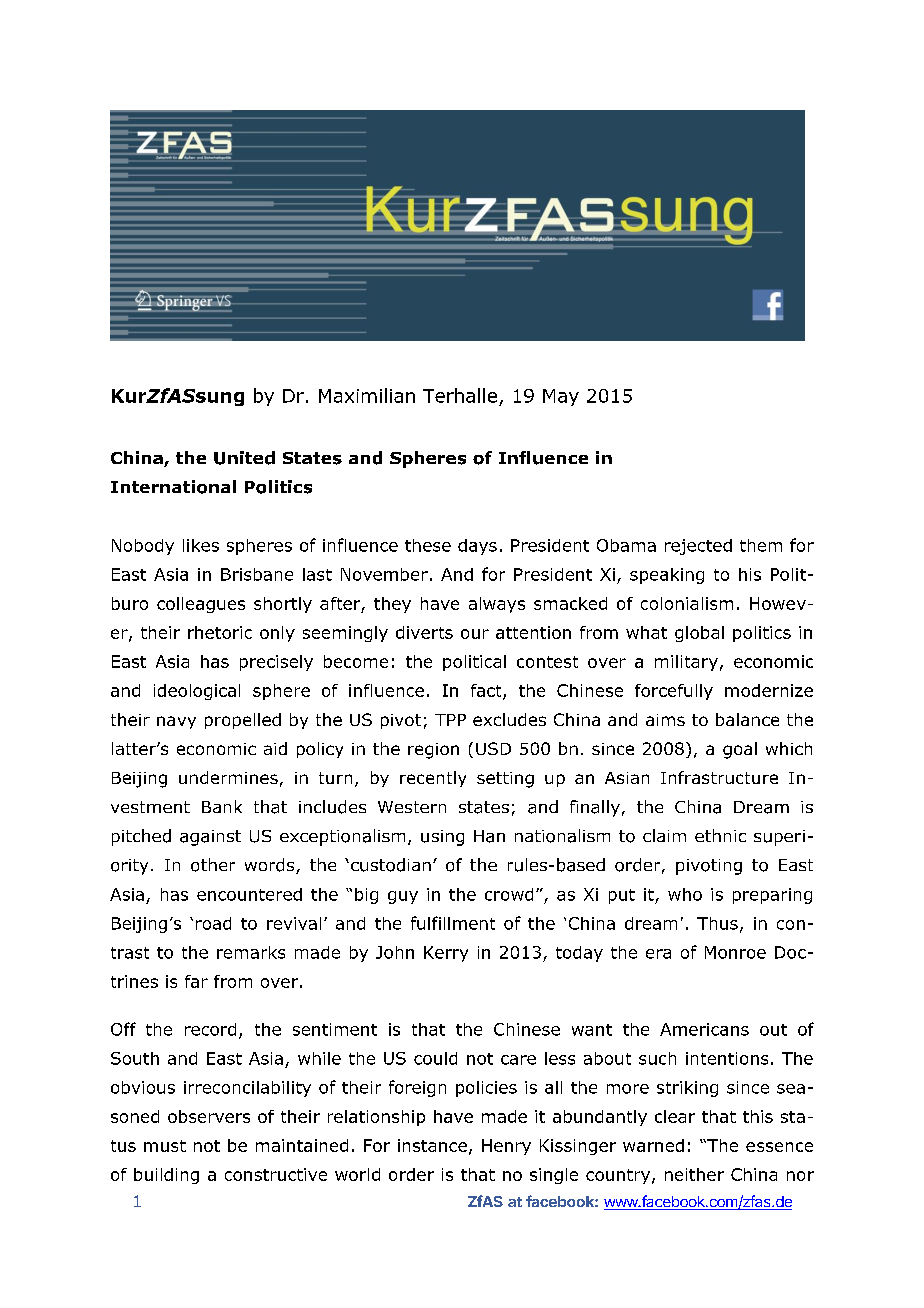 The image size is (924, 1308). Describe the element at coordinates (694, 1174) in the screenshot. I see `neither` at that location.
